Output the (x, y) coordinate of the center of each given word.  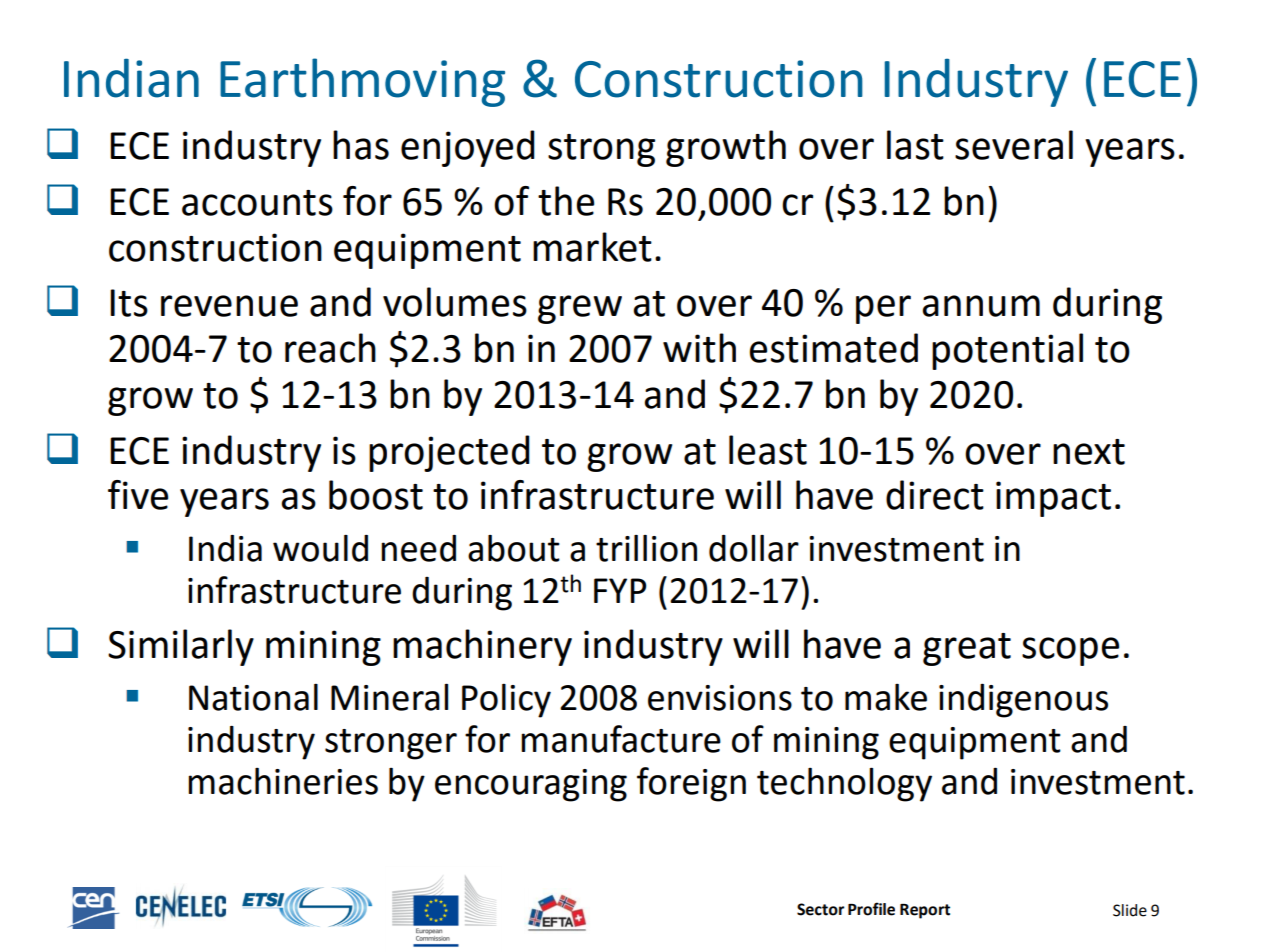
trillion (646, 548)
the (566, 201)
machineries (283, 781)
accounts (257, 203)
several (1014, 145)
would (320, 548)
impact (1053, 499)
